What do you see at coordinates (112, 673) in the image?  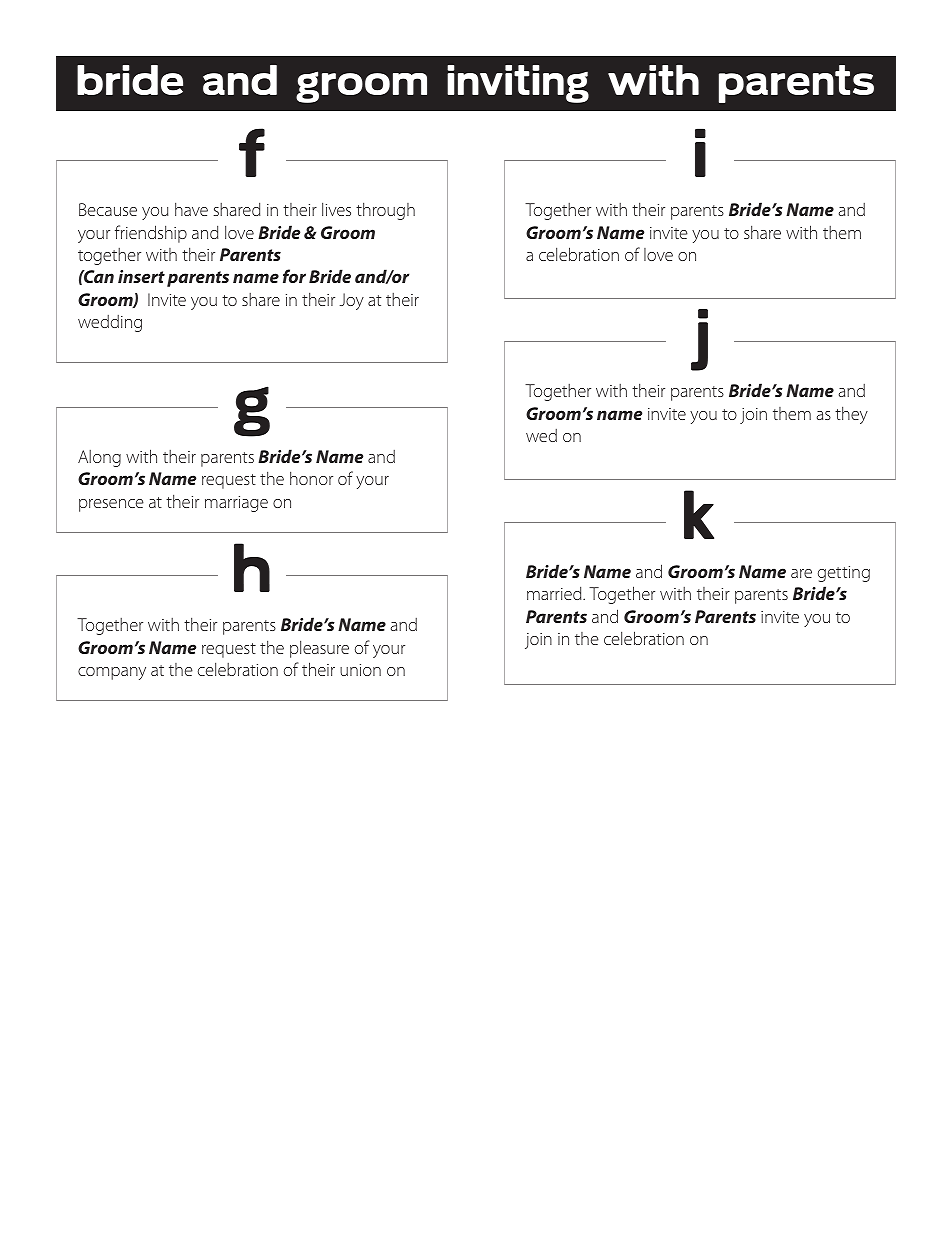 I see `company` at bounding box center [112, 673].
